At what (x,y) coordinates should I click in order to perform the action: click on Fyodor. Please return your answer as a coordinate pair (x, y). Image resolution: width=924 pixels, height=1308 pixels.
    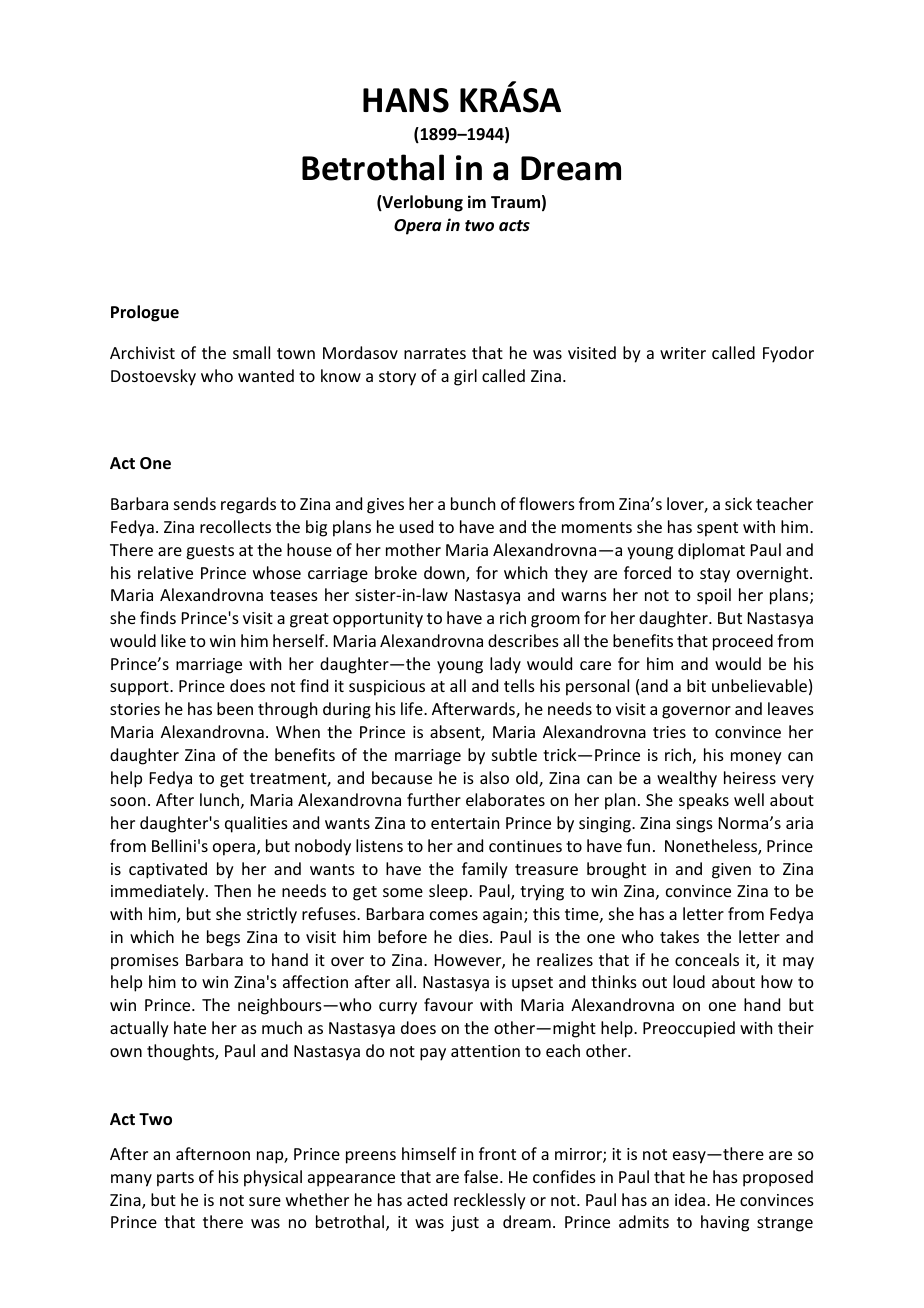
    Looking at the image, I should click on (788, 354).
